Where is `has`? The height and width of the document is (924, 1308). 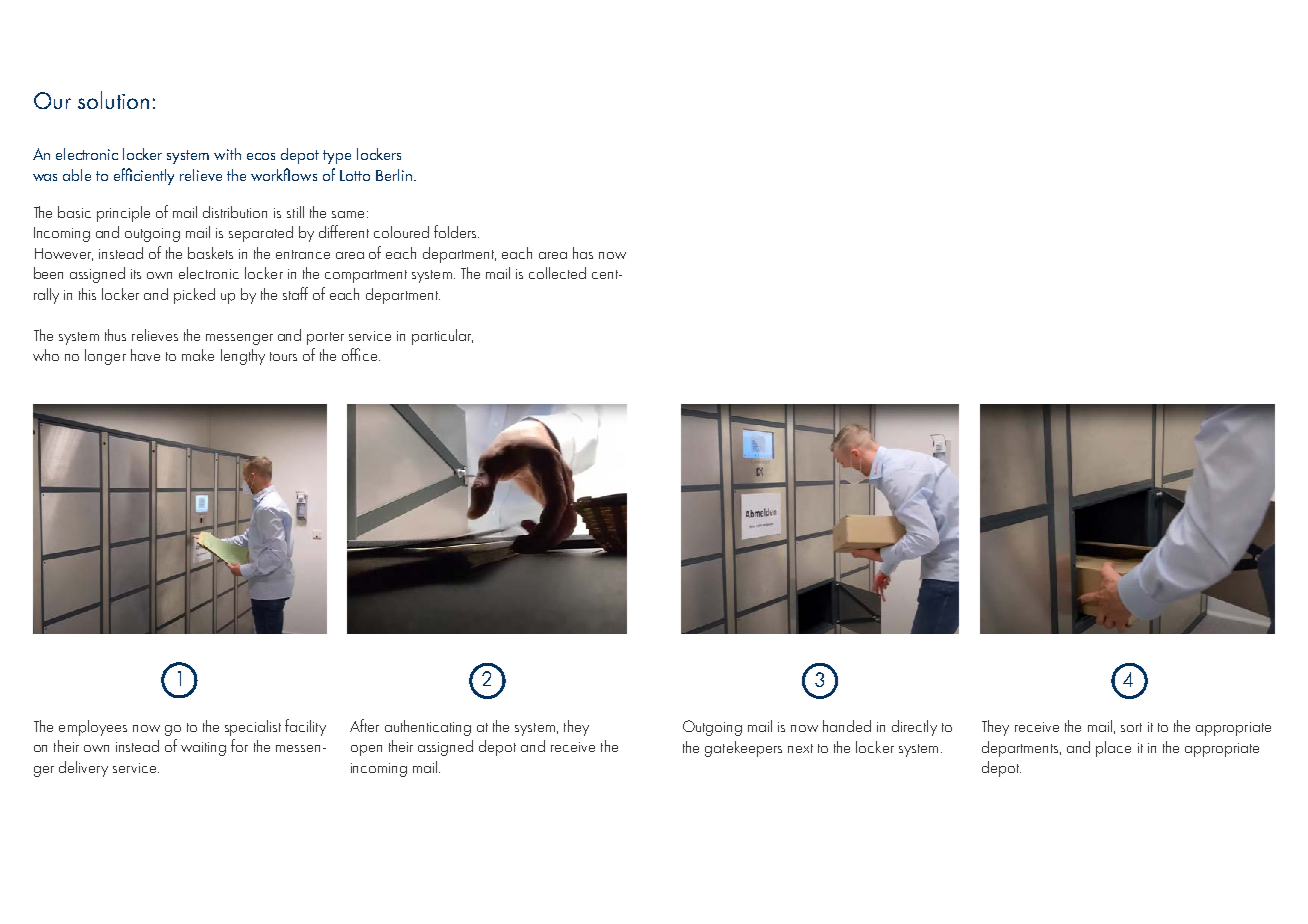 has is located at coordinates (583, 253).
